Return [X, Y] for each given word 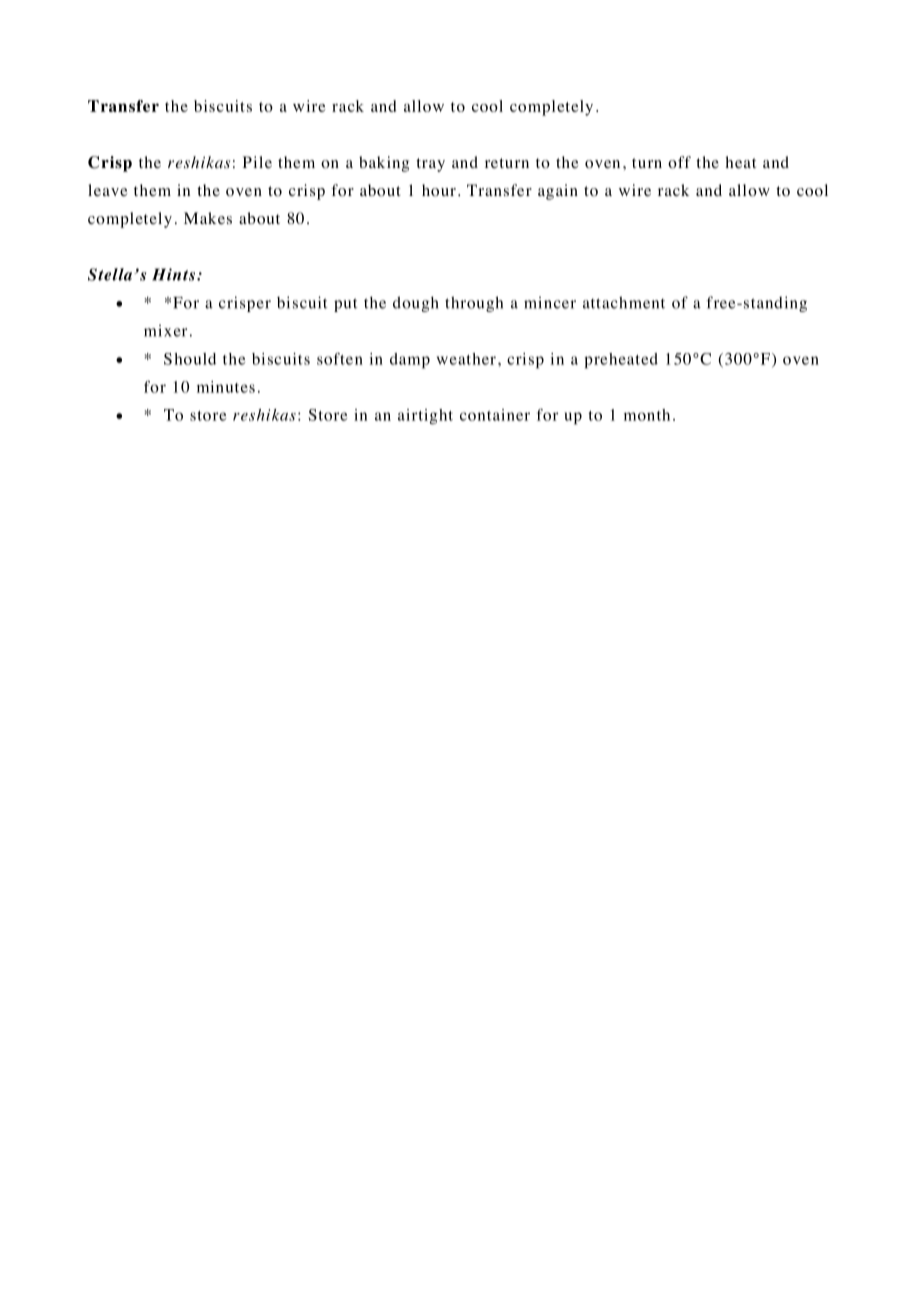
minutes [226, 387]
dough [416, 304]
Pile [257, 162]
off [679, 162]
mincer [550, 302]
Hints [173, 274]
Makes [208, 218]
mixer [165, 330]
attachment [624, 302]
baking [384, 164]
